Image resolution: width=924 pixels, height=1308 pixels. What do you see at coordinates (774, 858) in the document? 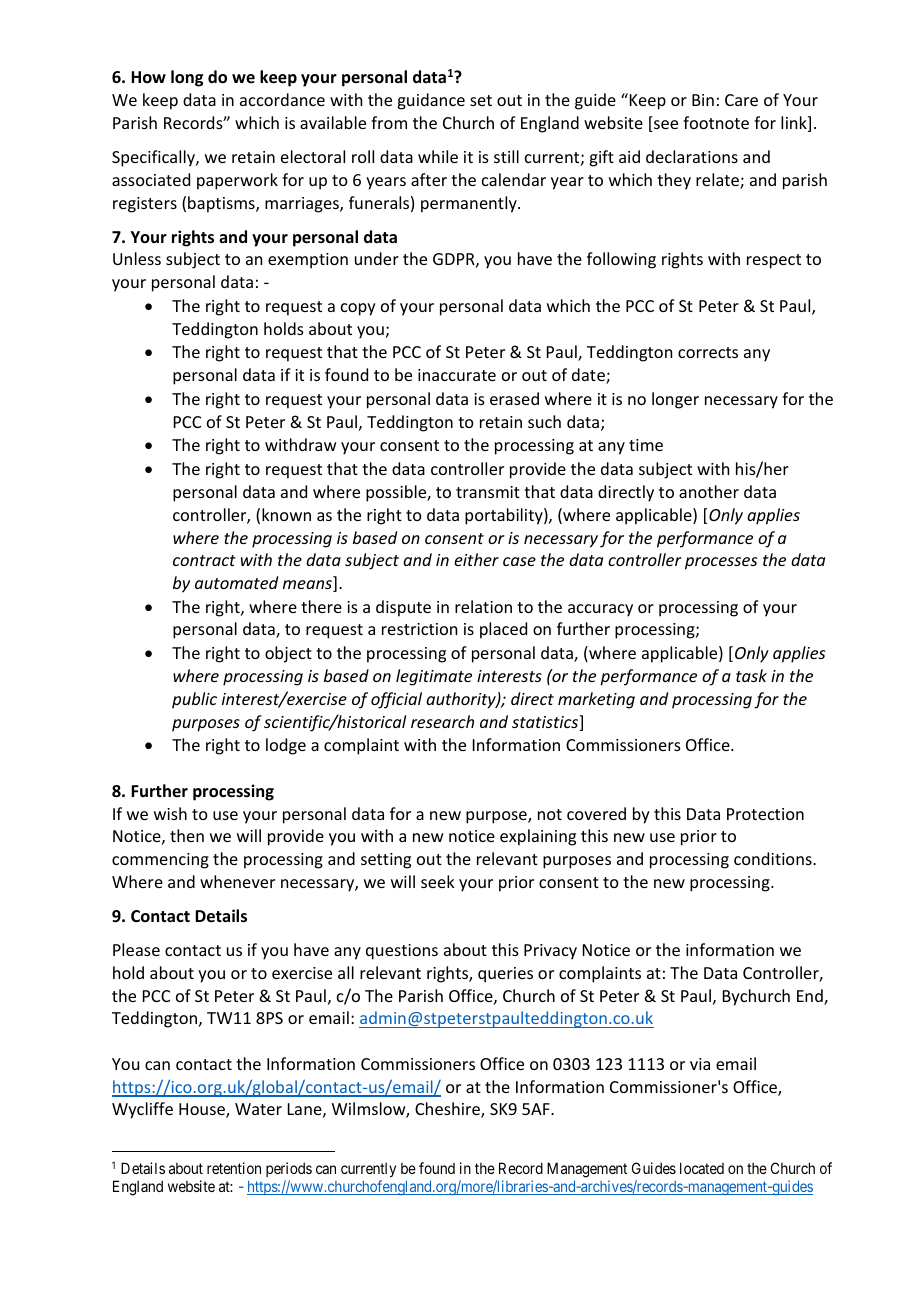
I see `conditions` at bounding box center [774, 858].
